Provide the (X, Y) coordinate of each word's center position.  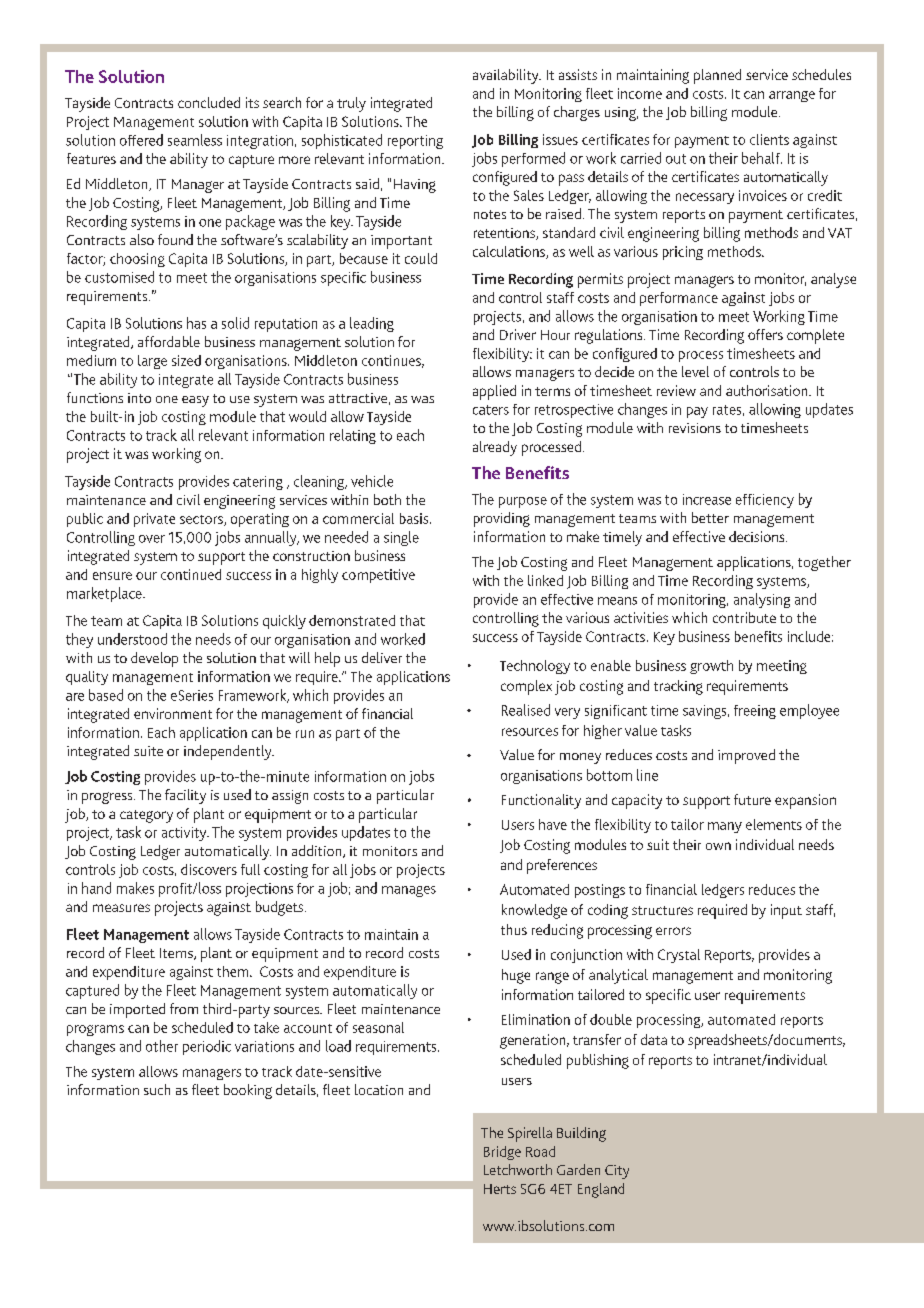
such (157, 1089)
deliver (382, 657)
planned (717, 76)
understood (132, 639)
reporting (415, 142)
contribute (744, 617)
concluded (209, 102)
